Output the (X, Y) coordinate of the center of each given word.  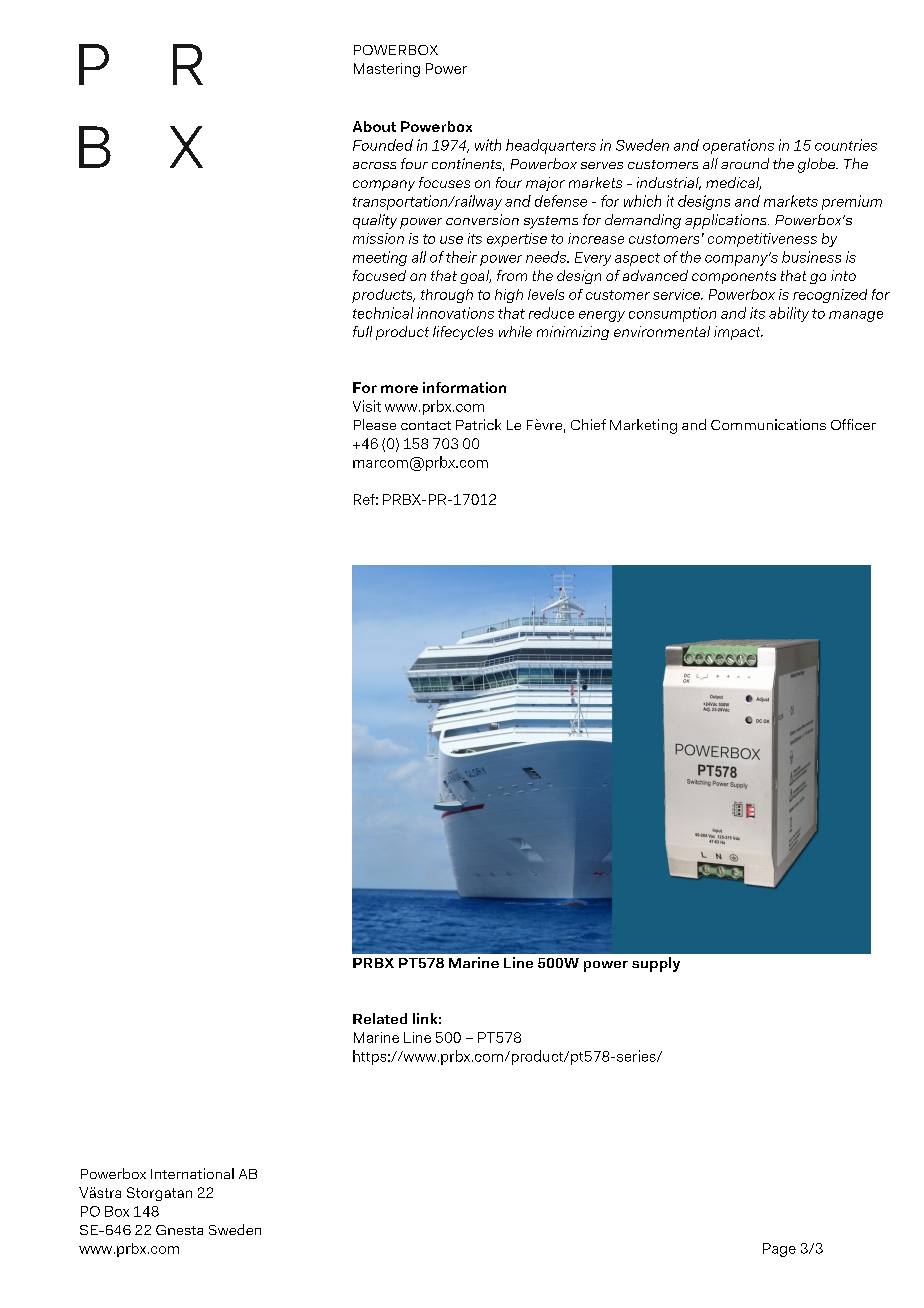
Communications (768, 424)
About (374, 126)
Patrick (478, 424)
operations (738, 146)
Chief (588, 424)
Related (380, 1018)
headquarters (551, 146)
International (192, 1173)
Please (375, 424)
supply (656, 964)
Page (779, 1250)
